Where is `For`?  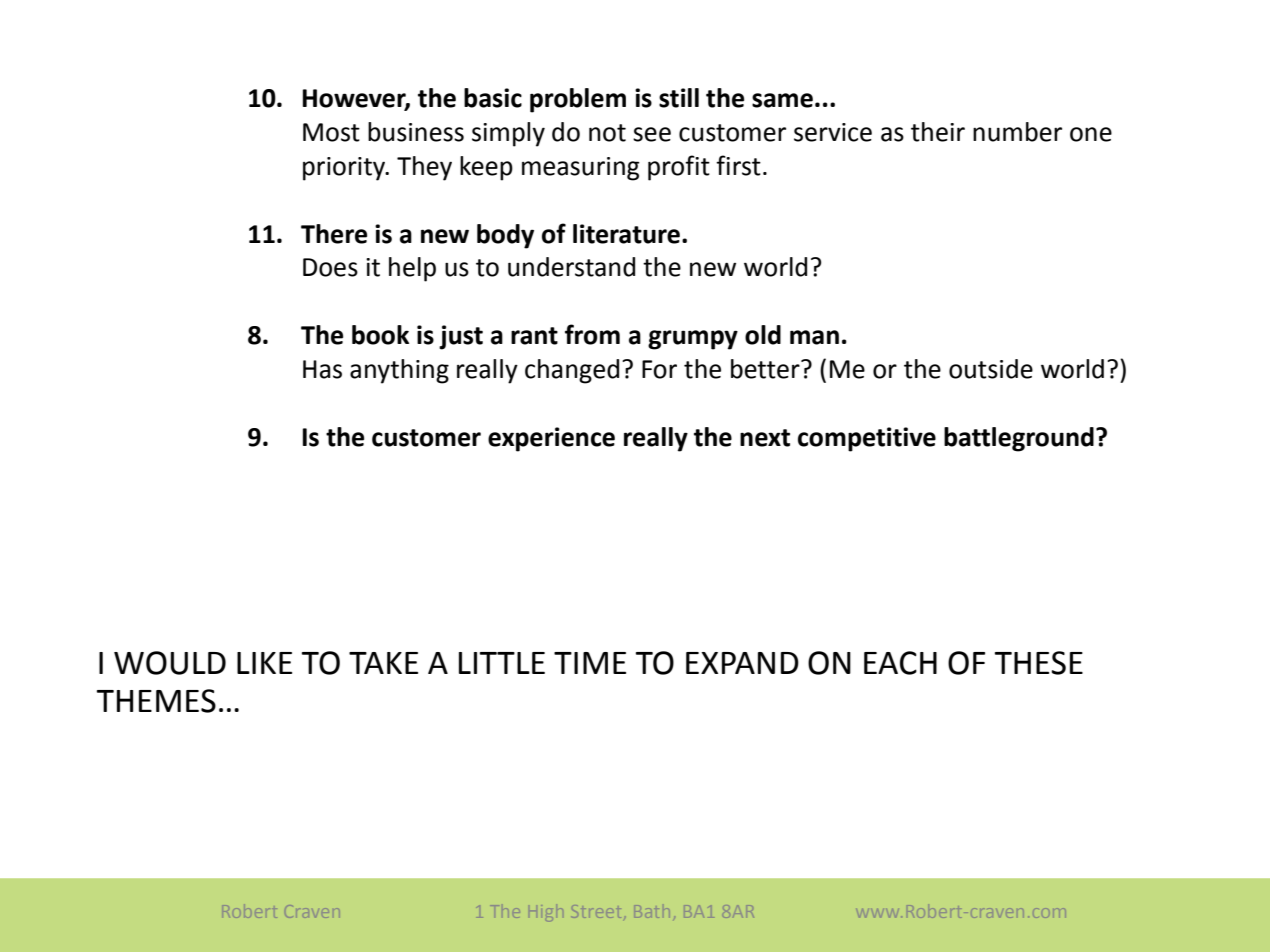
For is located at coordinates (659, 369).
